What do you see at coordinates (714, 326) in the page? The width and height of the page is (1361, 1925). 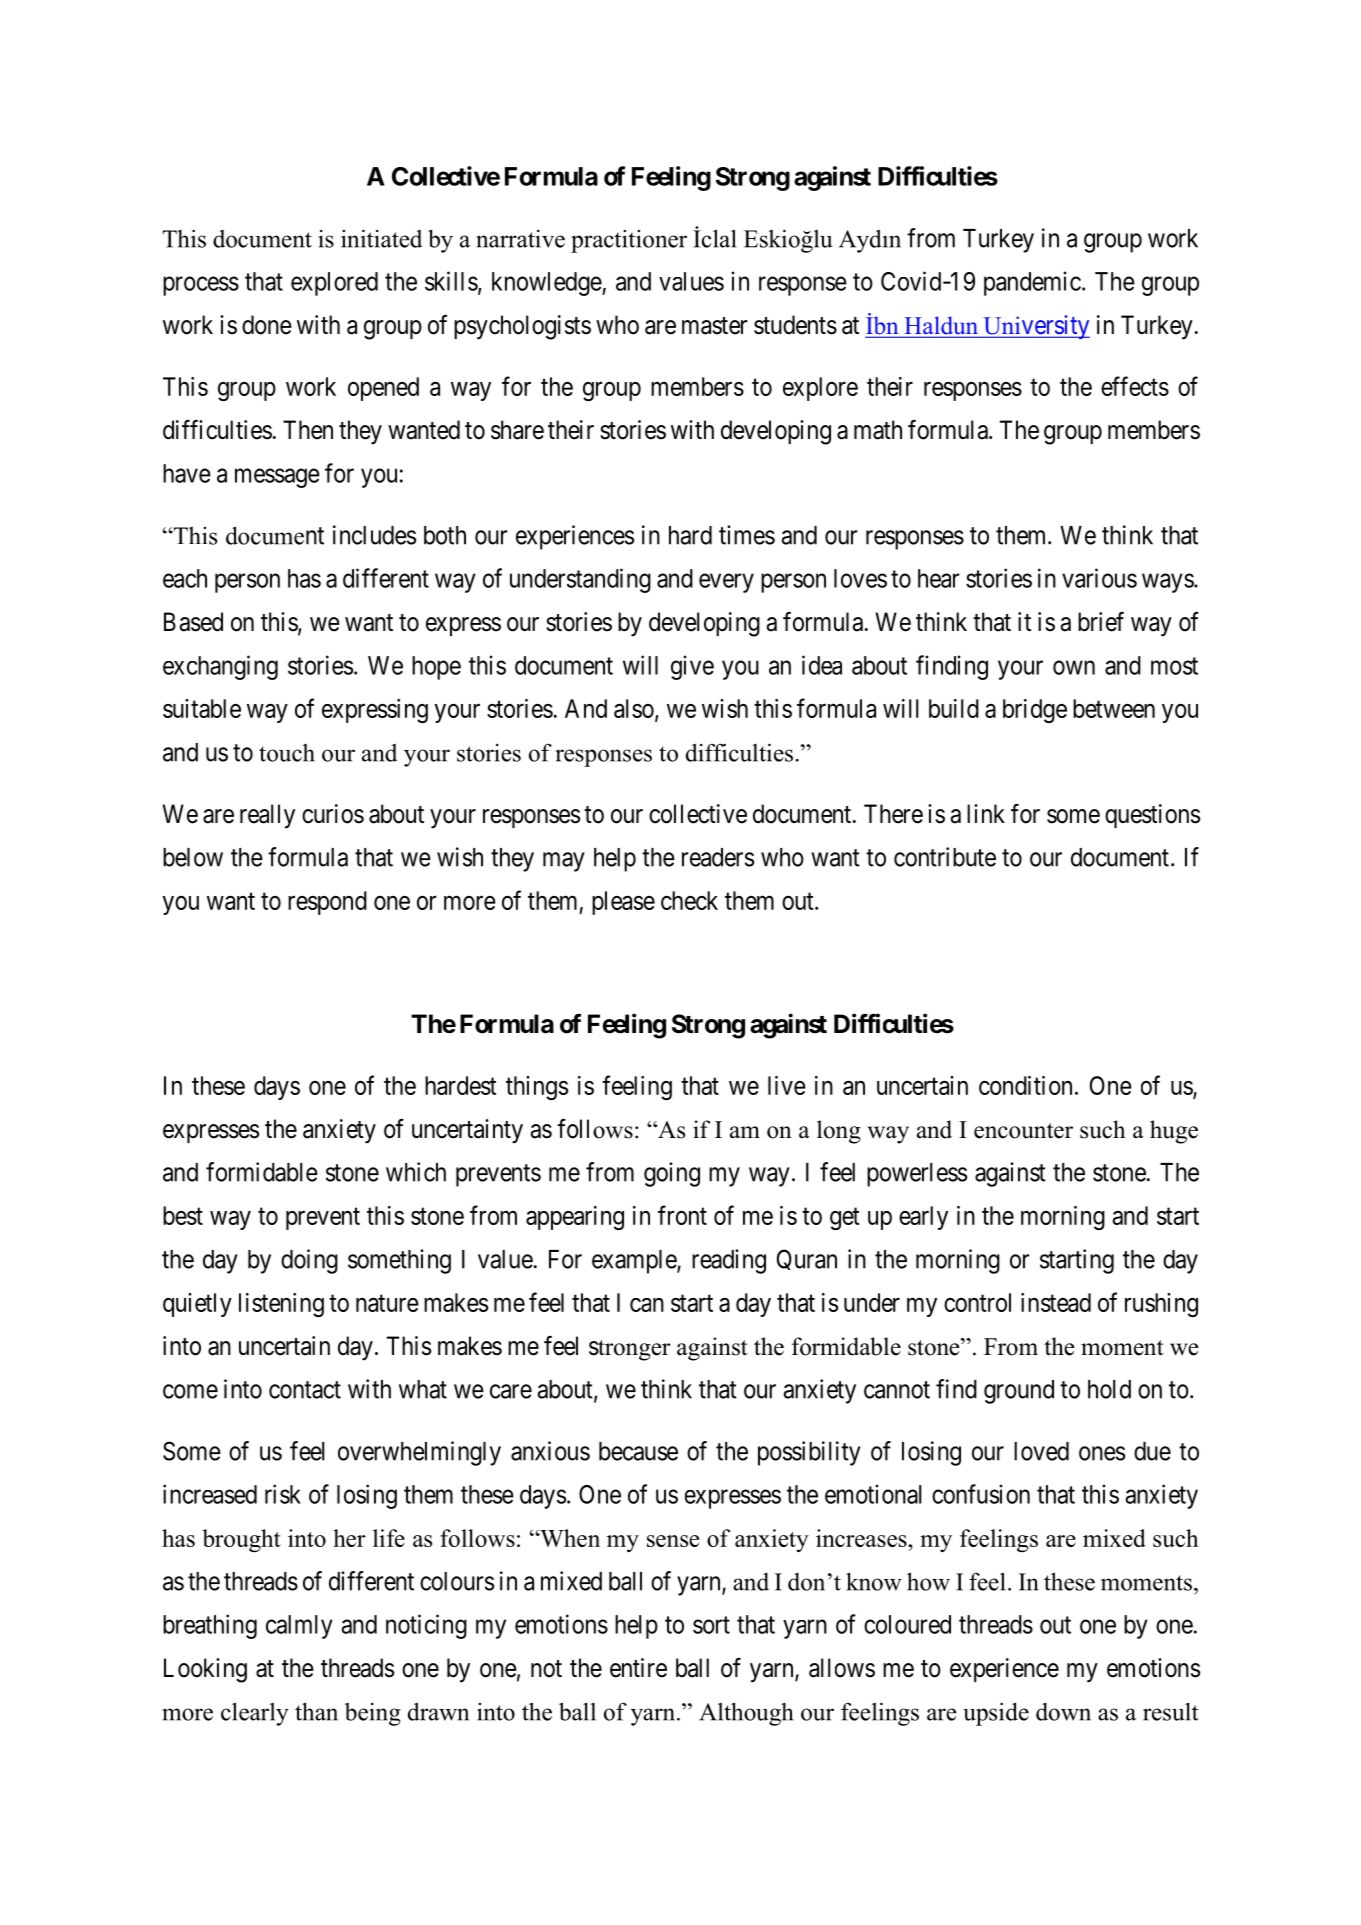 I see `master` at bounding box center [714, 326].
